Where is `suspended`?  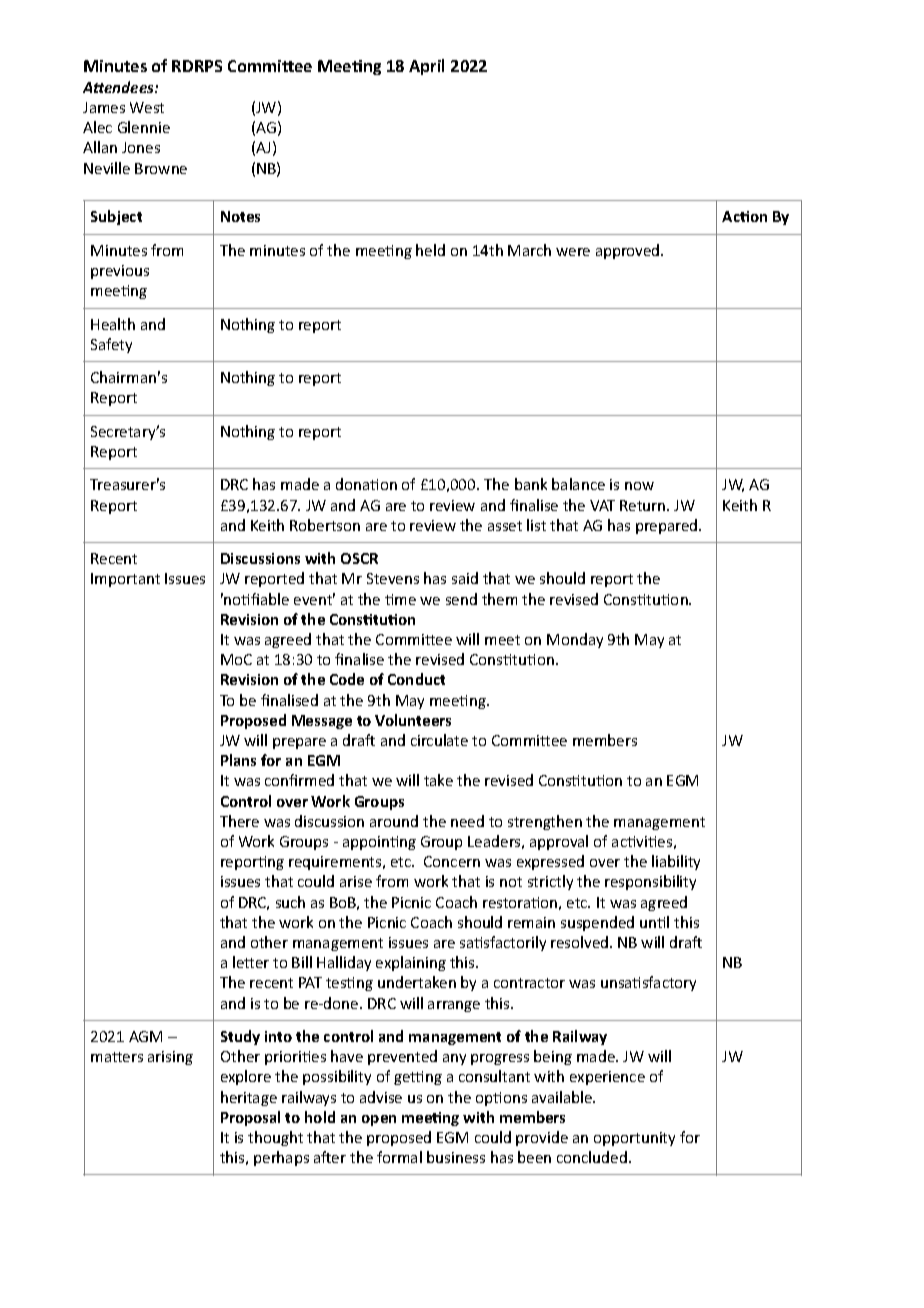
suspended is located at coordinates (597, 923).
